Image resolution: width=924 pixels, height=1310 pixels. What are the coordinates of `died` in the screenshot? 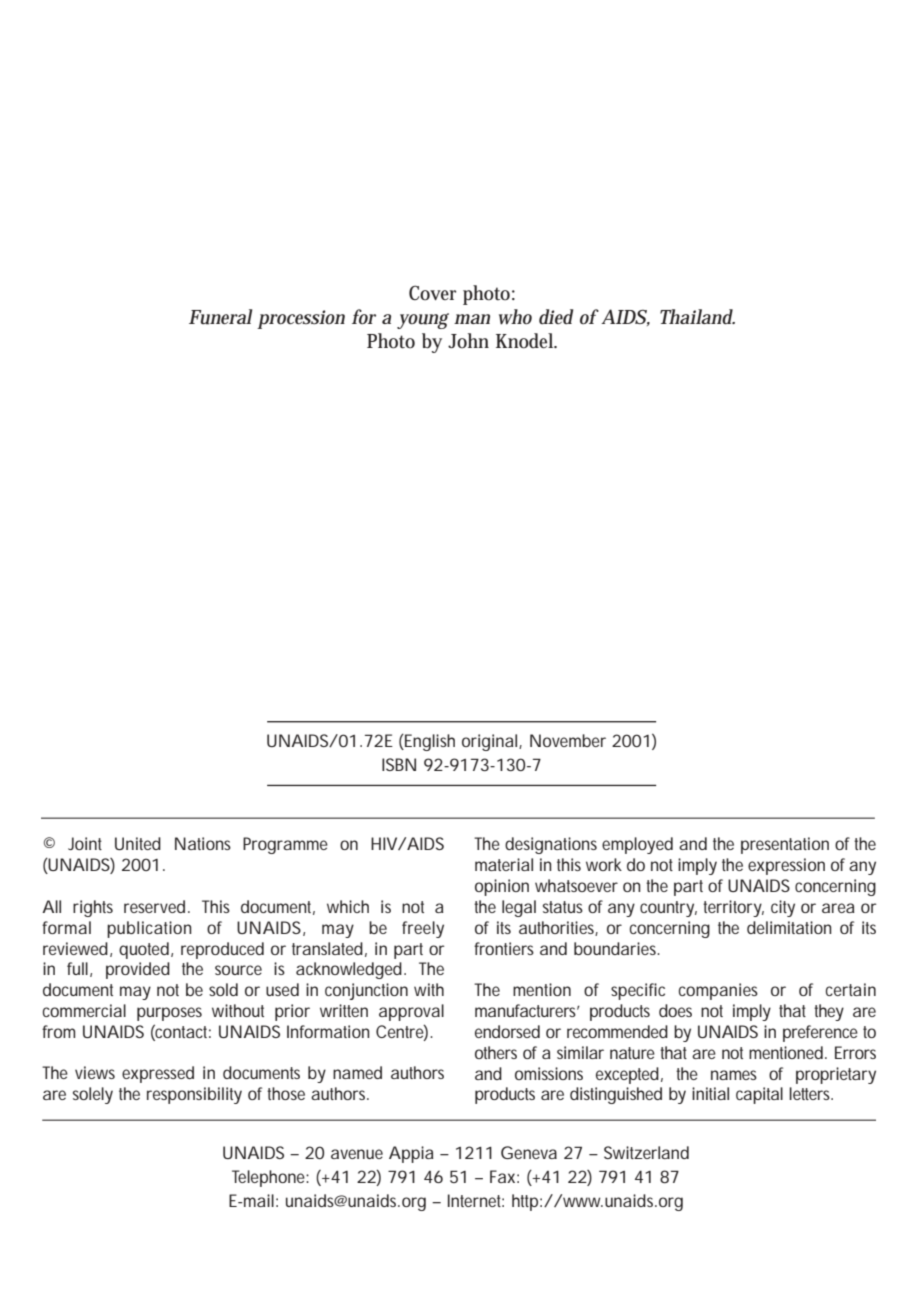 It's located at (556, 316).
